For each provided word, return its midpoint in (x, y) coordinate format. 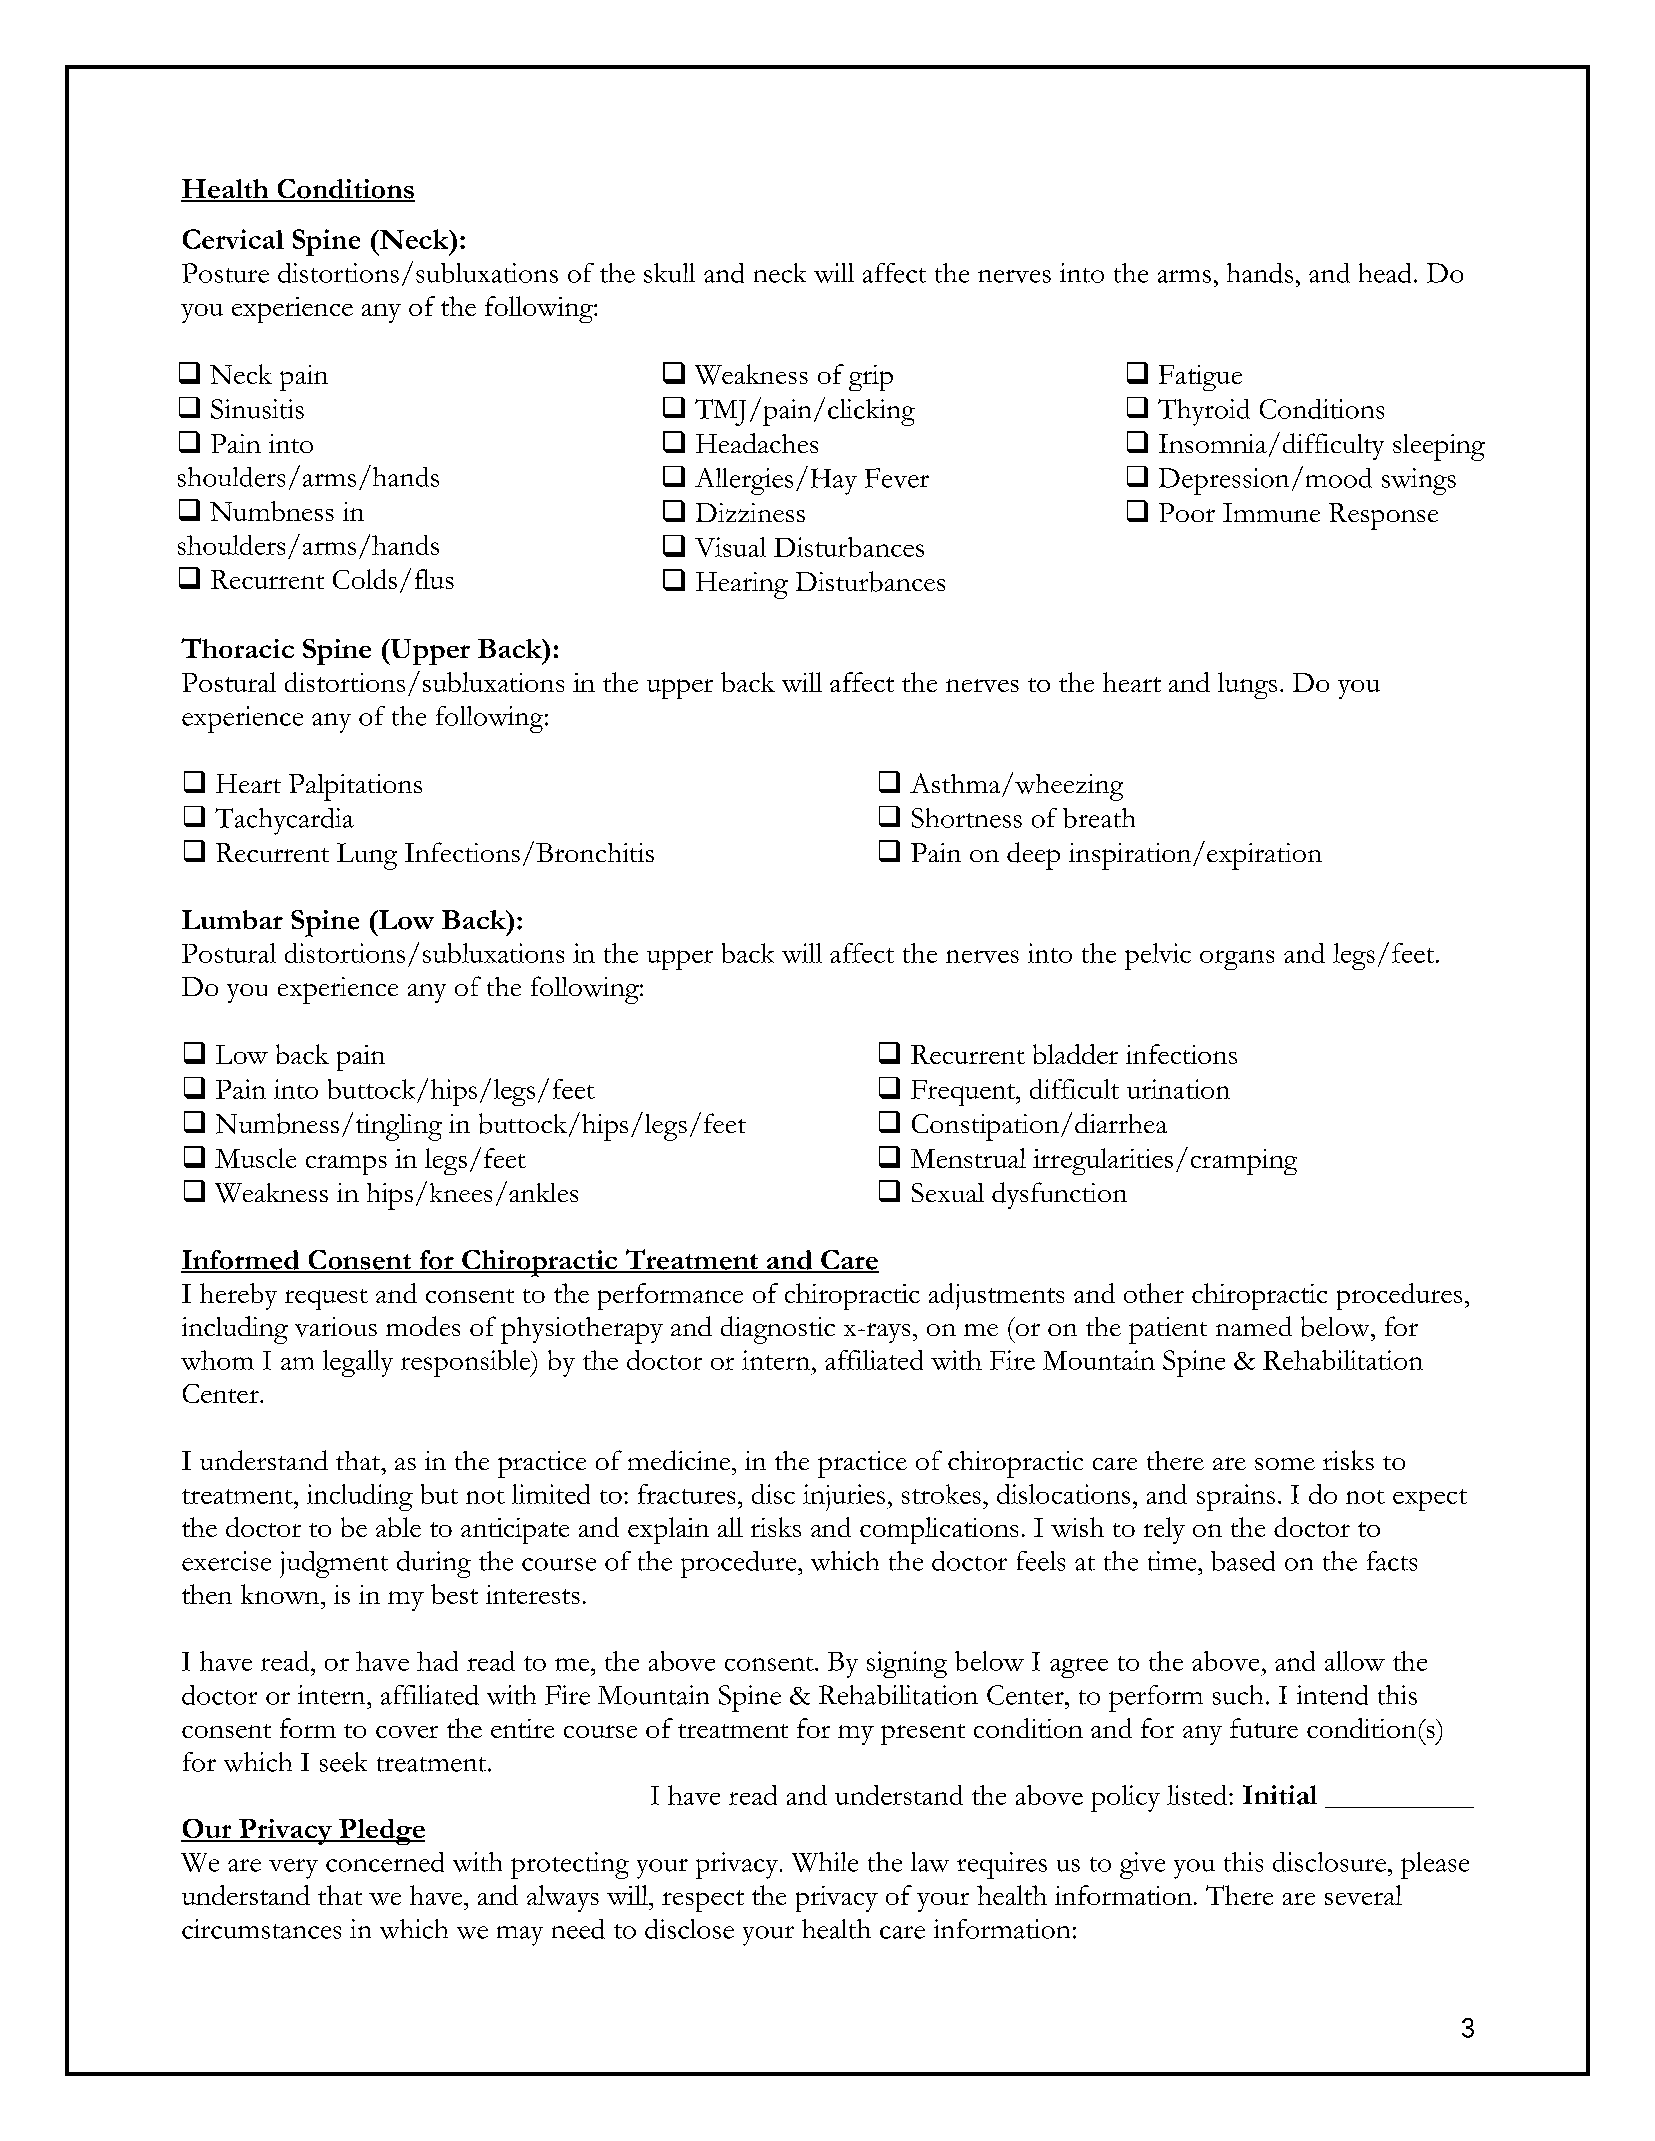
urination (1178, 1089)
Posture (225, 273)
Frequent (964, 1093)
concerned (385, 1862)
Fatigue (1200, 378)
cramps (346, 1165)
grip (871, 378)
